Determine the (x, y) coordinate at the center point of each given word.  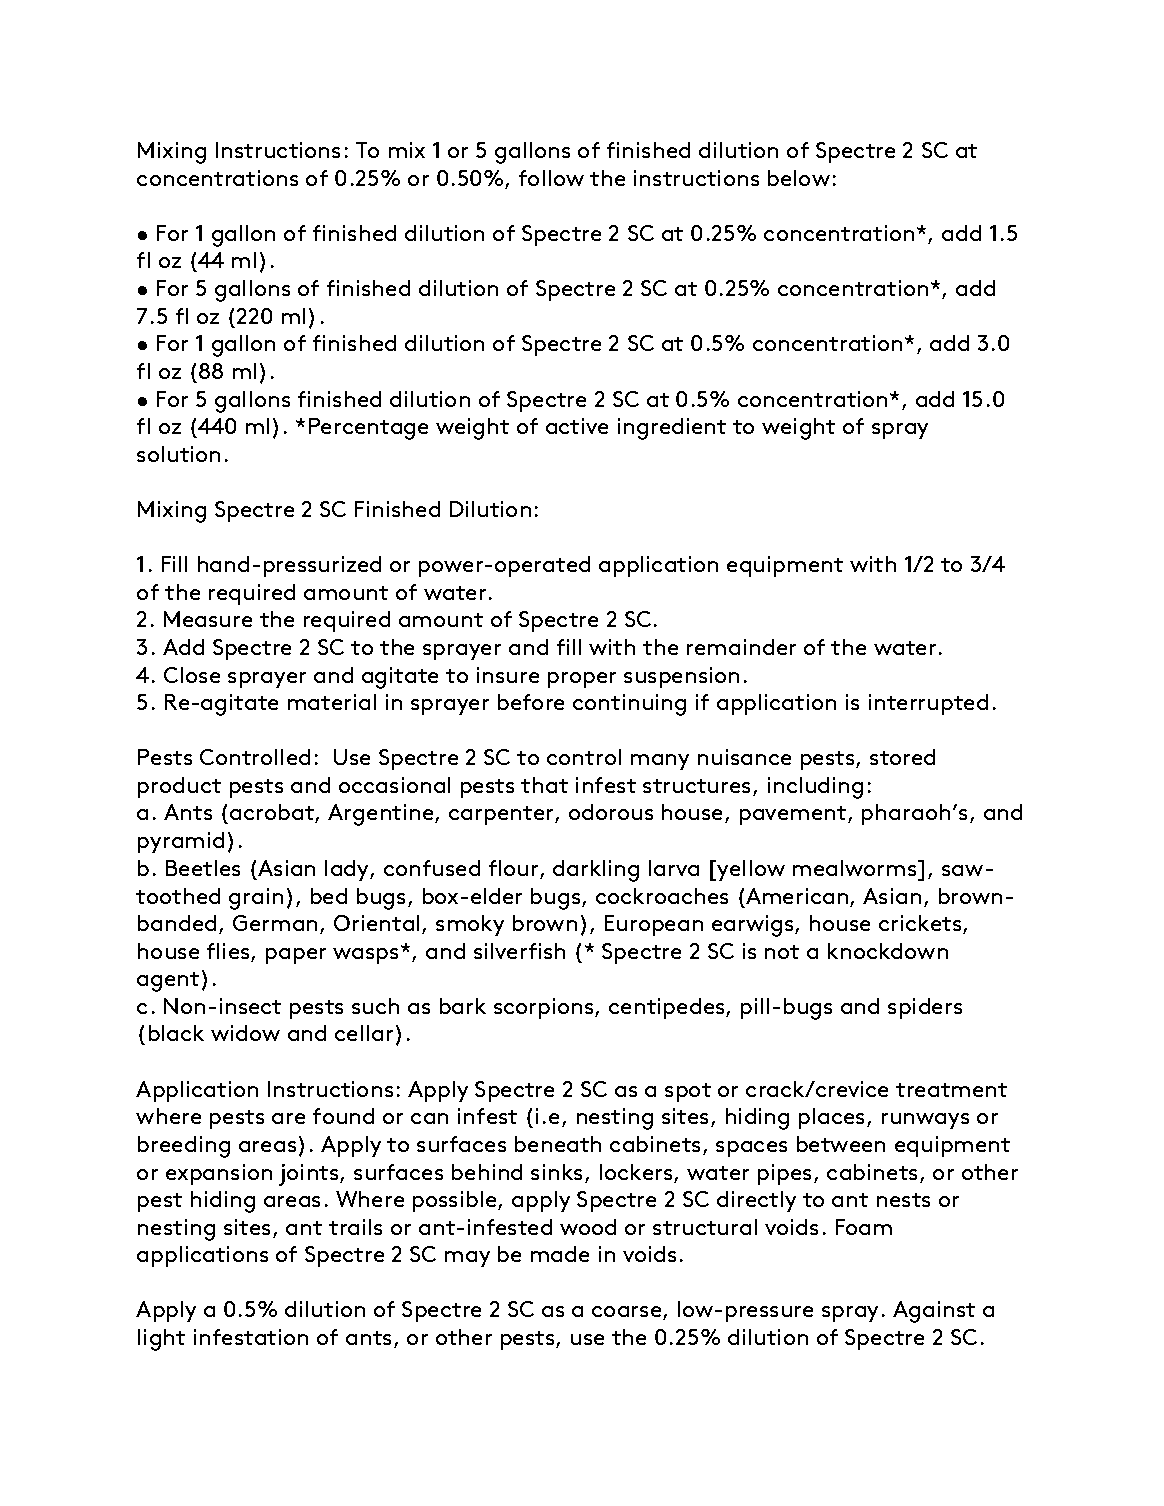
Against (934, 1312)
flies (229, 952)
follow (551, 178)
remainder (741, 647)
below (799, 178)
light (161, 1340)
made (560, 1254)
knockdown (888, 951)
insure (508, 675)
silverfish (519, 951)
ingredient (672, 429)
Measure (208, 619)
